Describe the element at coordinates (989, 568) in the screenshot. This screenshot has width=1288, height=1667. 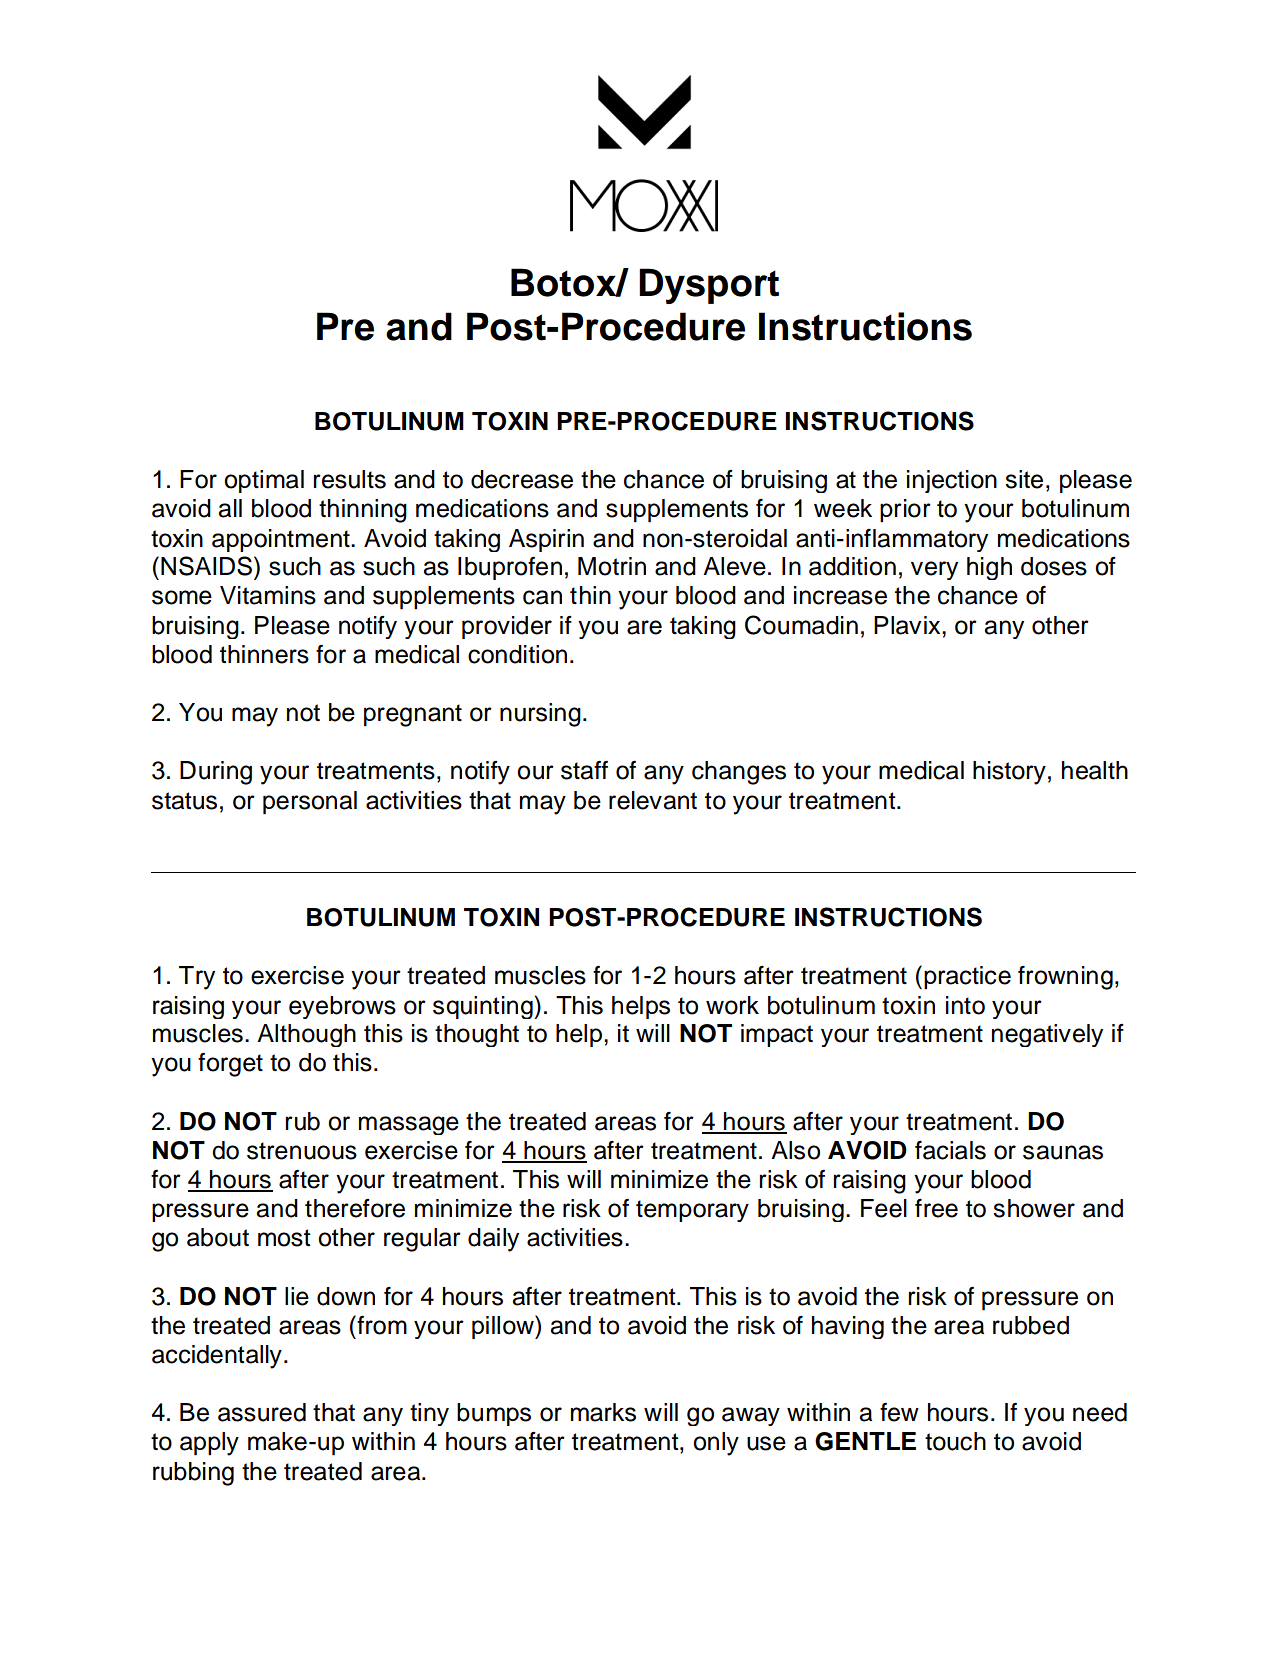
I see `high` at that location.
